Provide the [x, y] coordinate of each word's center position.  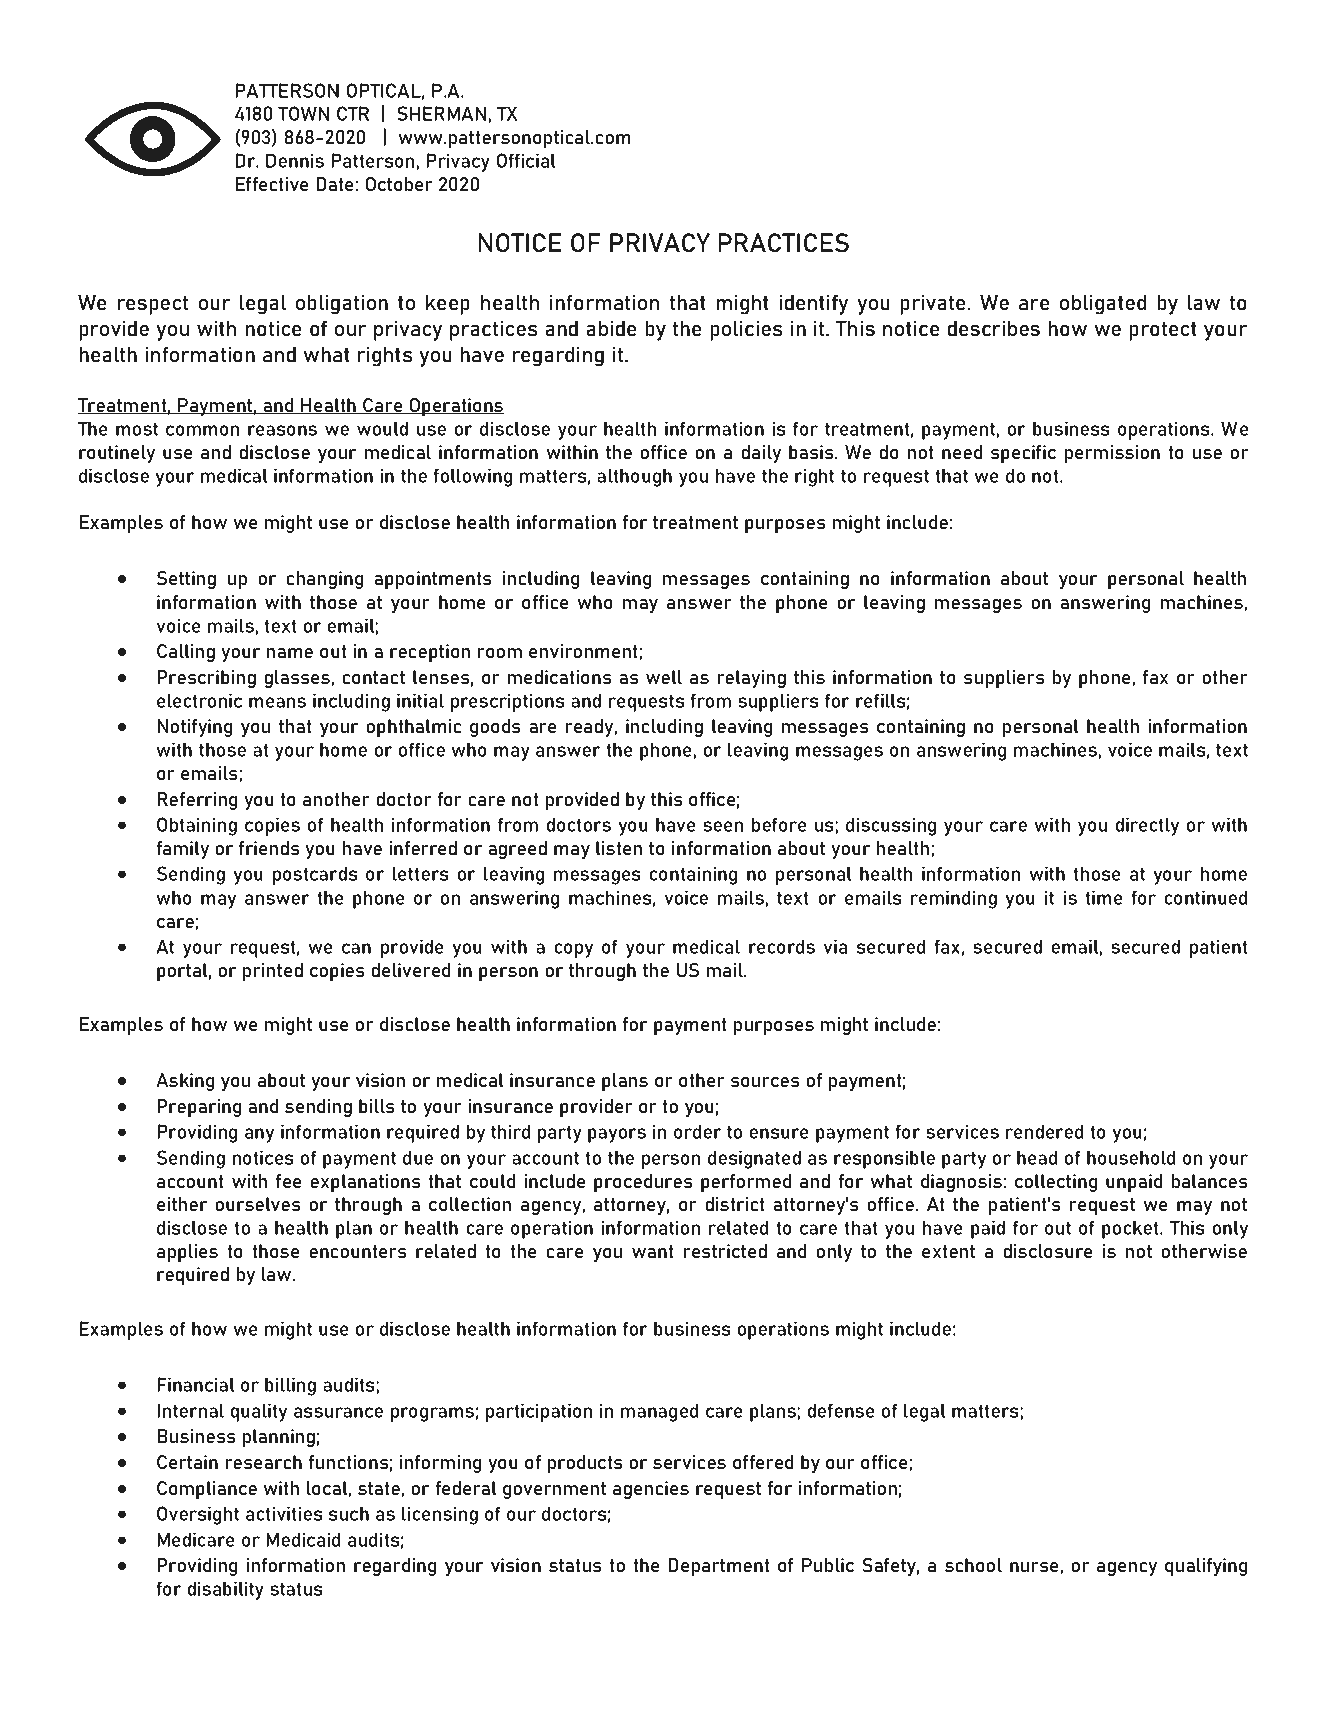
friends [269, 848]
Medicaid [303, 1539]
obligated [1103, 304]
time [1104, 897]
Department [719, 1567]
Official [526, 160]
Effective [272, 184]
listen [619, 848]
